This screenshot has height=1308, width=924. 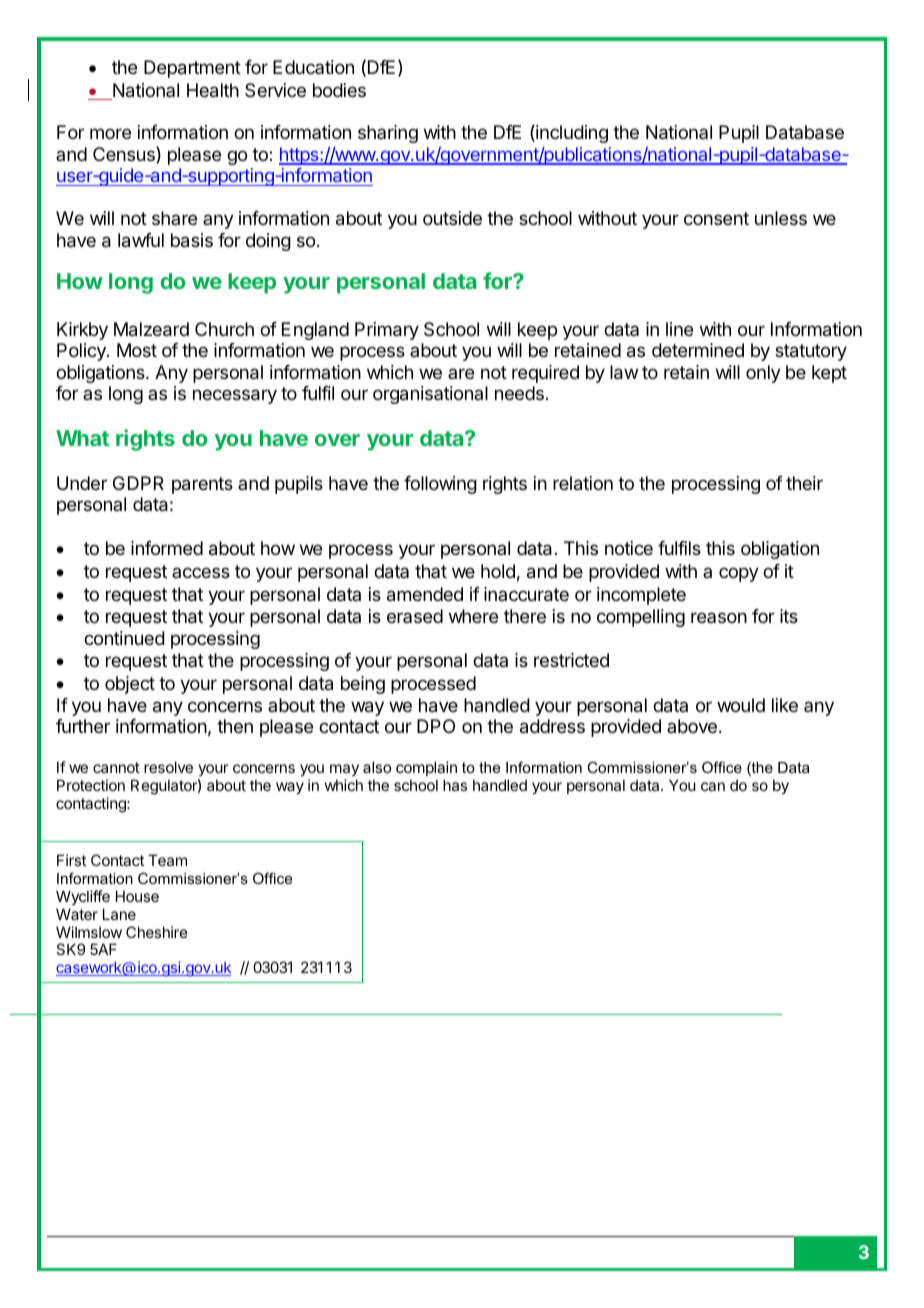 I want to click on GDPR, so click(x=138, y=483).
